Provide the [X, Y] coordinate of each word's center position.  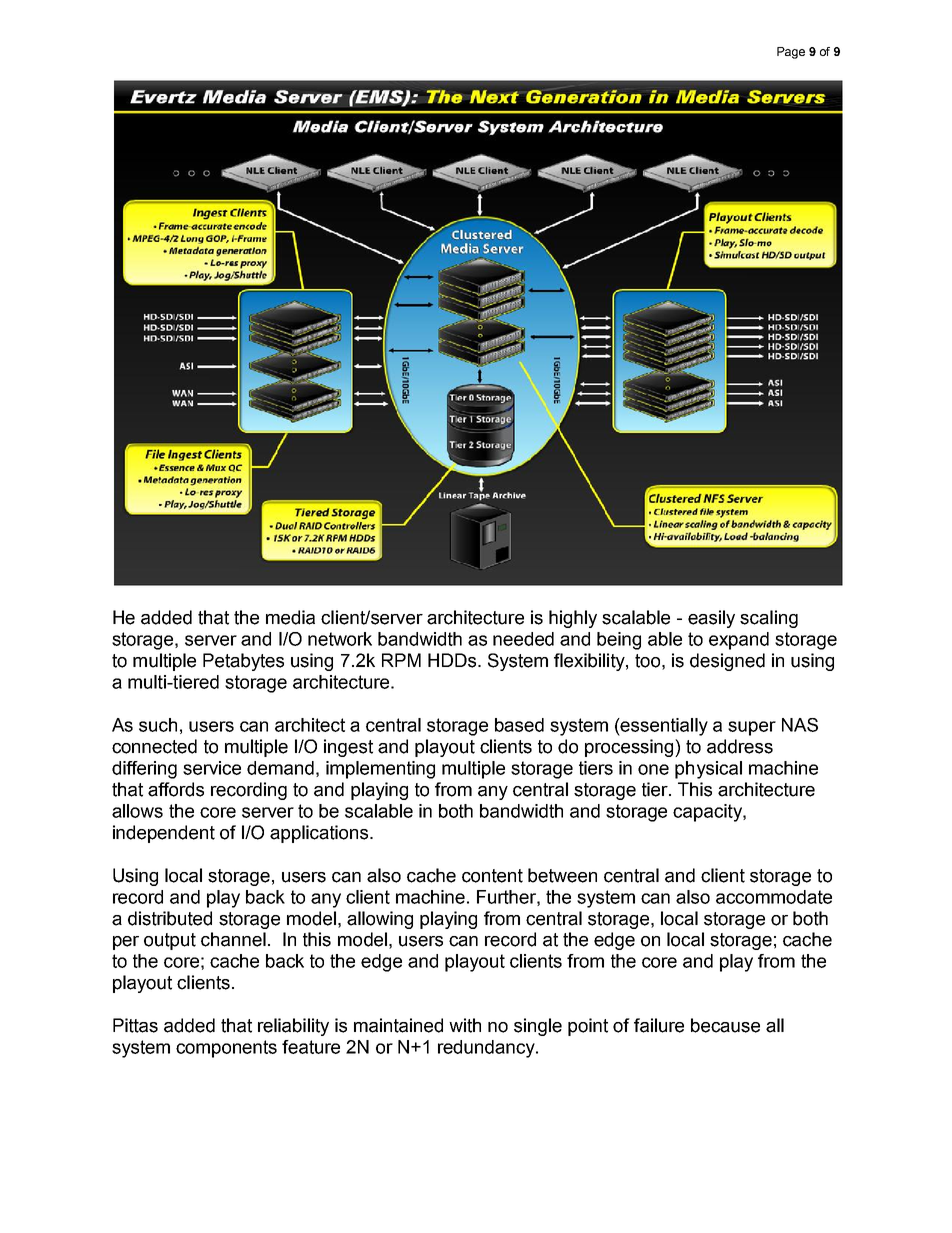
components [226, 1049]
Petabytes [243, 662]
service [212, 768]
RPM [401, 660]
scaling [769, 619]
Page [791, 53]
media [290, 617]
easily [711, 619]
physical [708, 770]
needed [523, 639]
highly [573, 619]
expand [739, 641]
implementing [380, 770]
